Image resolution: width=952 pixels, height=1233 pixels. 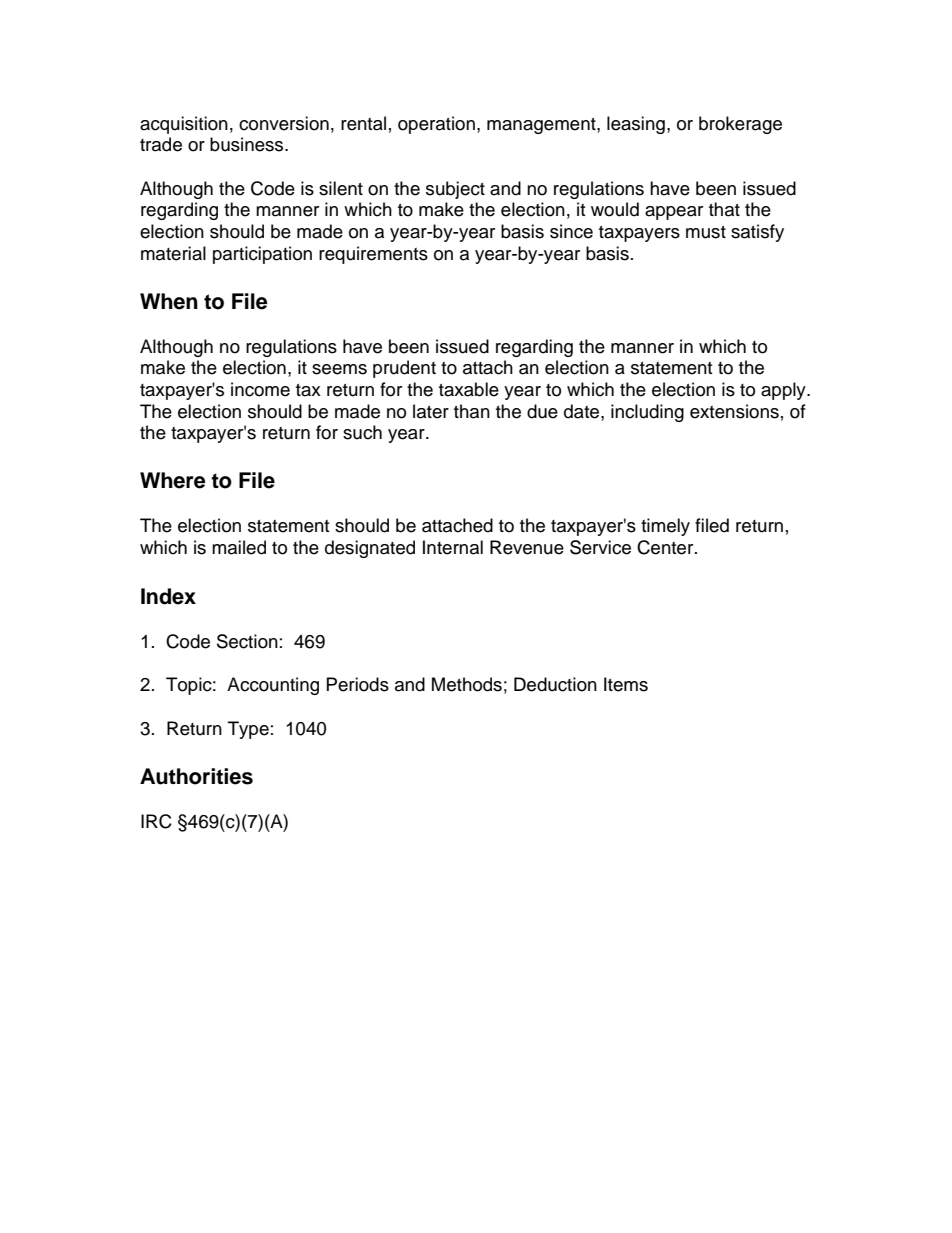 I want to click on Items, so click(x=626, y=684).
